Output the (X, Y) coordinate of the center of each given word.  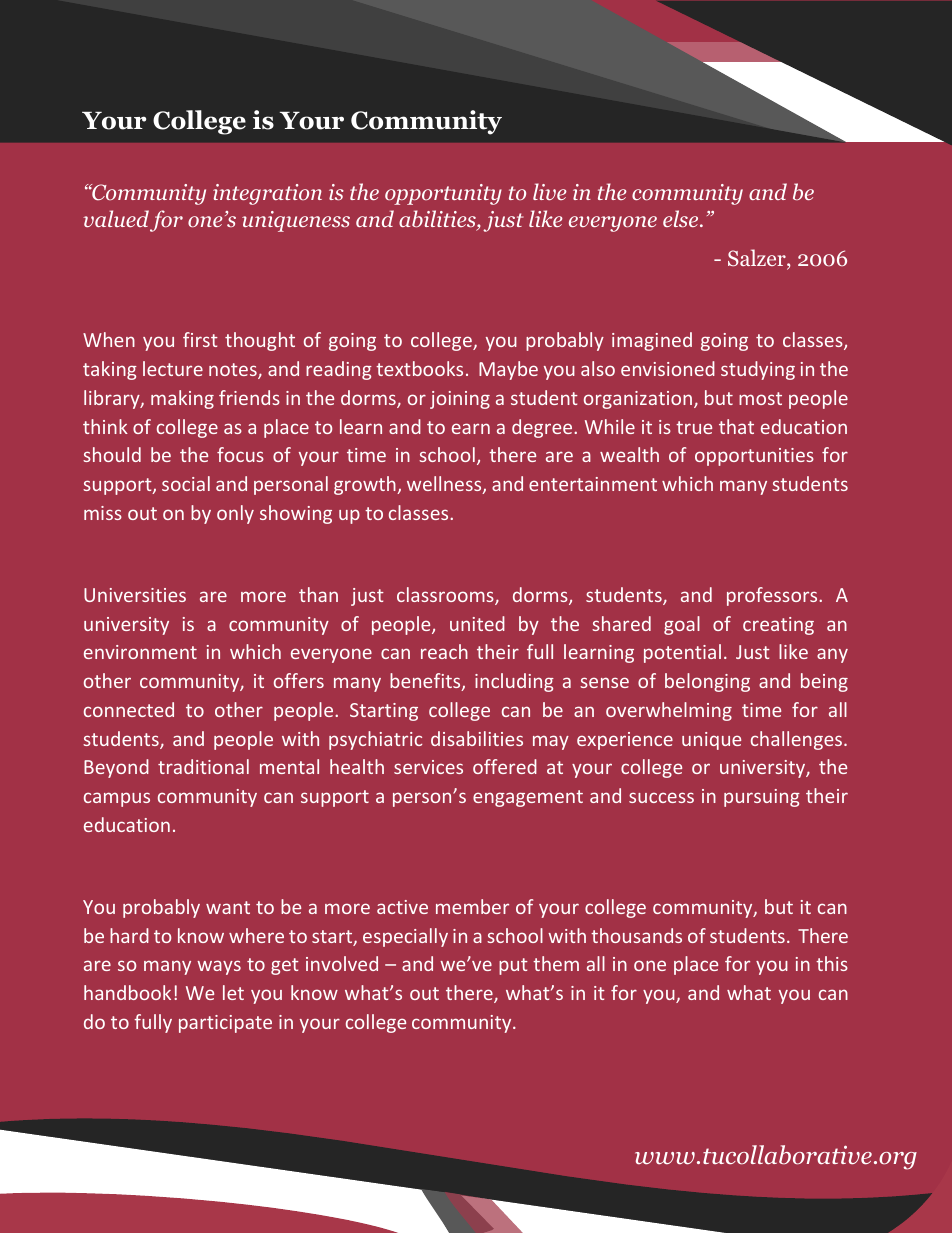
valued (116, 218)
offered (505, 766)
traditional (203, 766)
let (233, 992)
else (682, 218)
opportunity (443, 194)
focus (240, 454)
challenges (798, 740)
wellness (445, 485)
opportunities (754, 457)
